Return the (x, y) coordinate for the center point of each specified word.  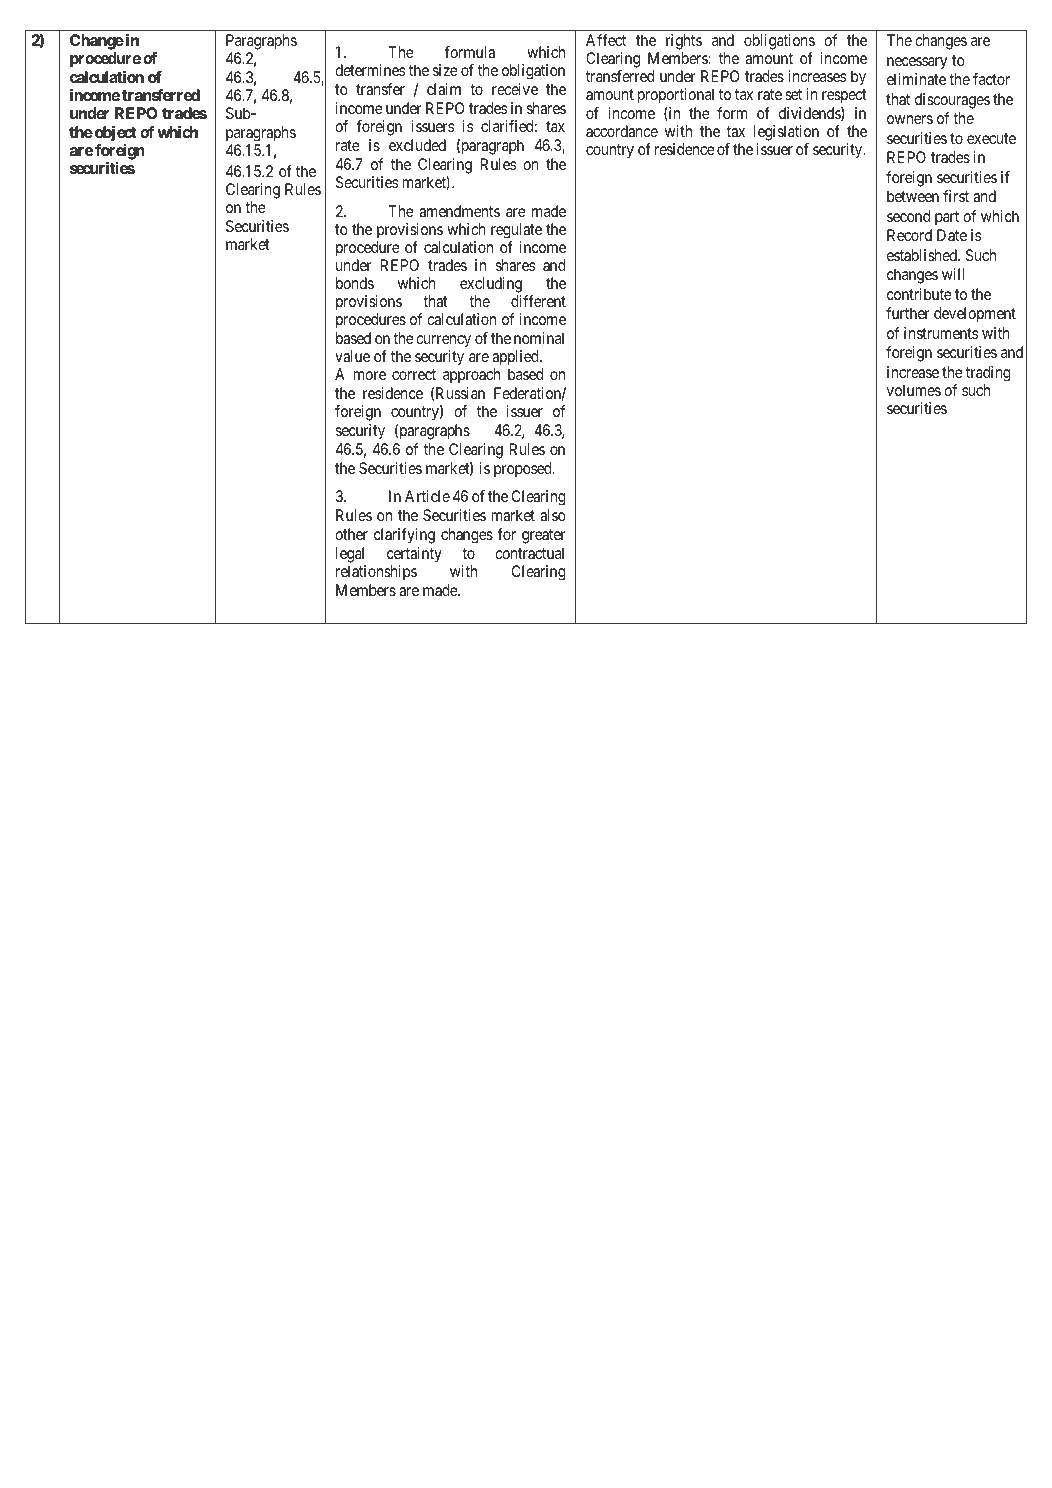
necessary (917, 63)
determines (370, 70)
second (908, 216)
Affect (606, 40)
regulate (516, 231)
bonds (355, 283)
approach (471, 375)
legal (350, 555)
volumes (914, 390)
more (370, 375)
